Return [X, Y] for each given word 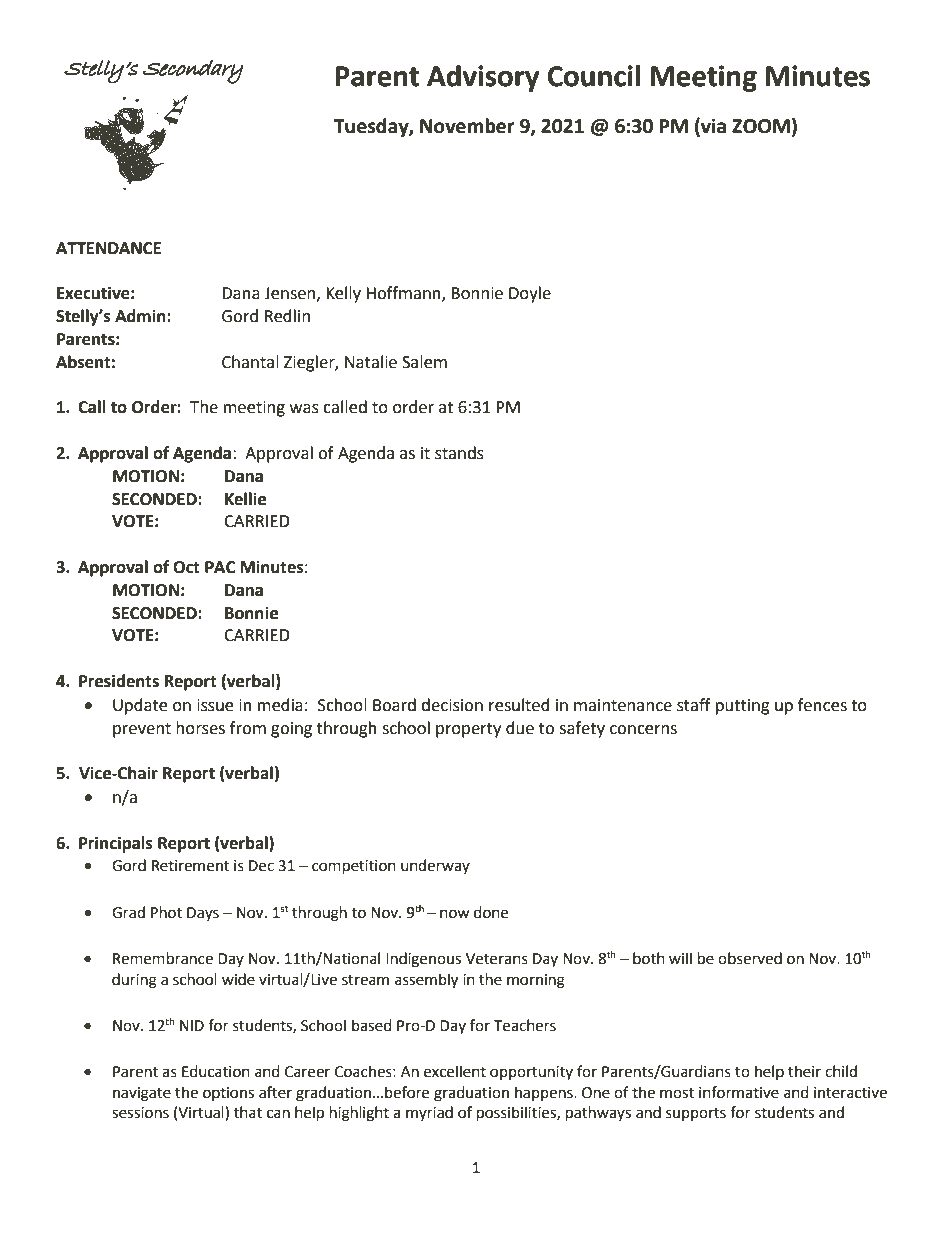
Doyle [530, 294]
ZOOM [761, 126]
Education [216, 1071]
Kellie [245, 499]
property [468, 730]
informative [739, 1092]
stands [459, 453]
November [467, 126]
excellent [455, 1071]
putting [743, 707]
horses [200, 728]
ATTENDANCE [108, 248]
